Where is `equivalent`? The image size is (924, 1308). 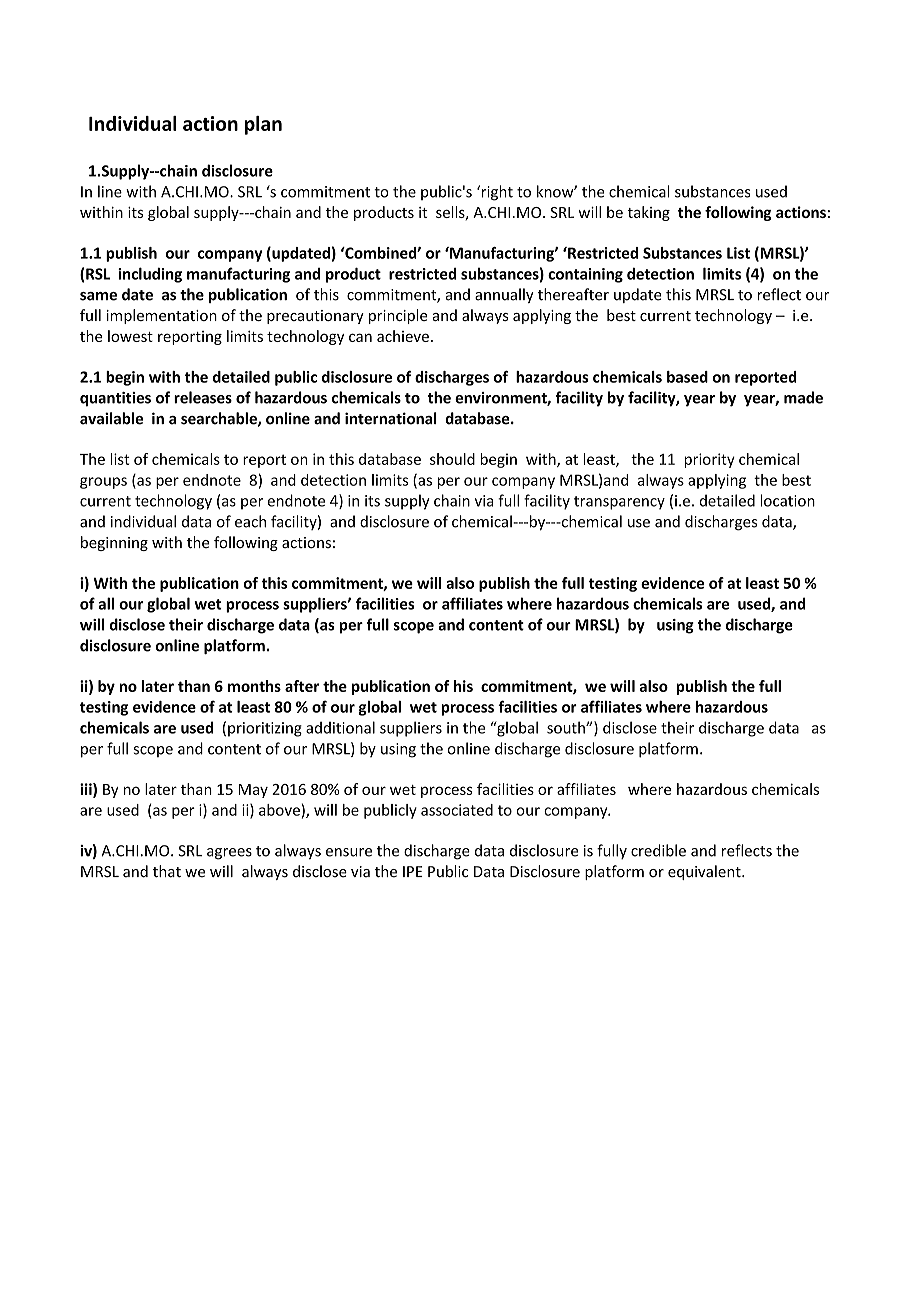
equivalent is located at coordinates (705, 872).
